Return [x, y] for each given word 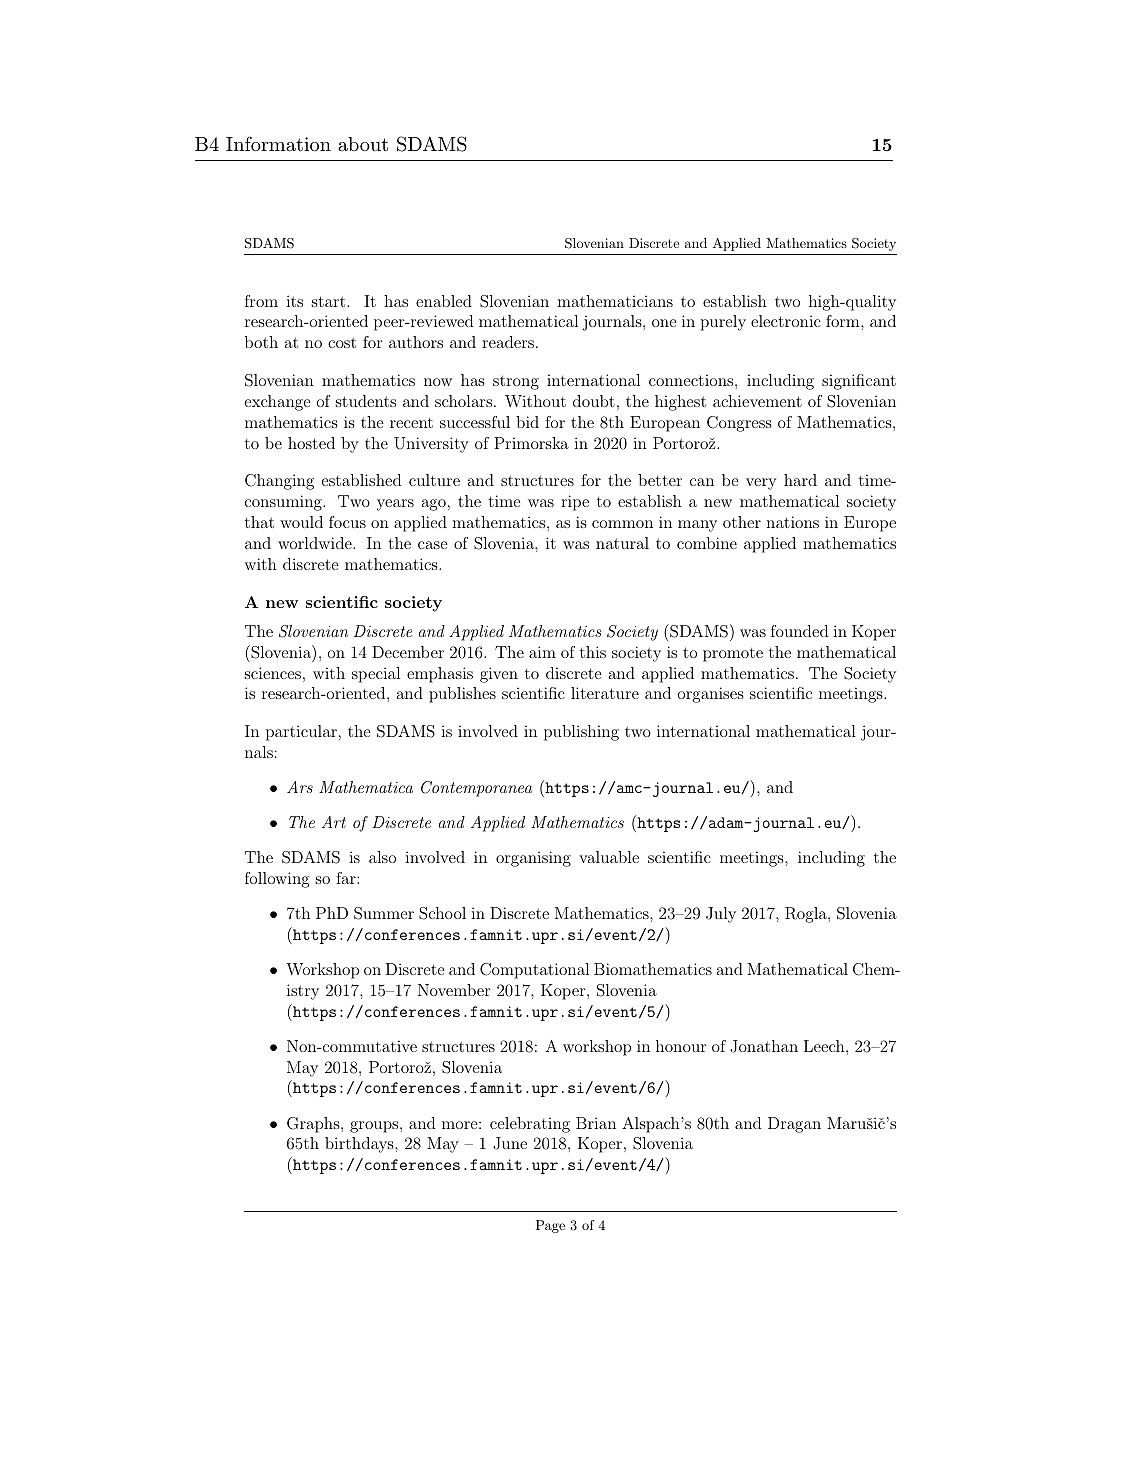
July [721, 915]
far [347, 878]
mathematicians [615, 301]
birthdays [360, 1145]
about [363, 144]
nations [792, 522]
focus [347, 522]
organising [533, 859]
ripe [575, 503]
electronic [786, 321]
